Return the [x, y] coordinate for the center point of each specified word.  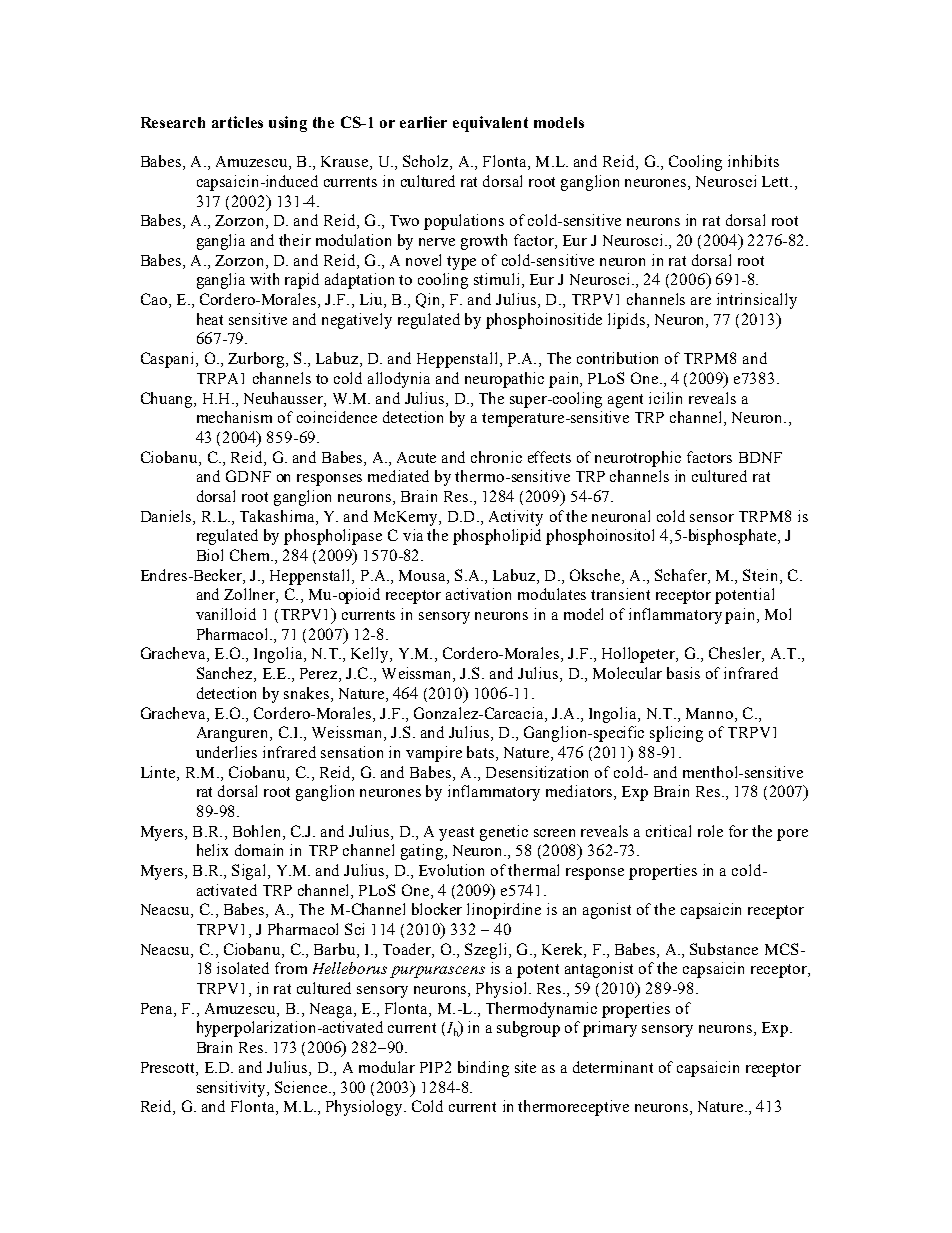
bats [482, 753]
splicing [676, 734]
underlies [226, 752]
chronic [496, 457]
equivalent [490, 124]
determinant [613, 1067]
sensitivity [233, 1089]
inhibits [753, 161]
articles [237, 122]
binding [483, 1069]
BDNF [760, 457]
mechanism [234, 417]
